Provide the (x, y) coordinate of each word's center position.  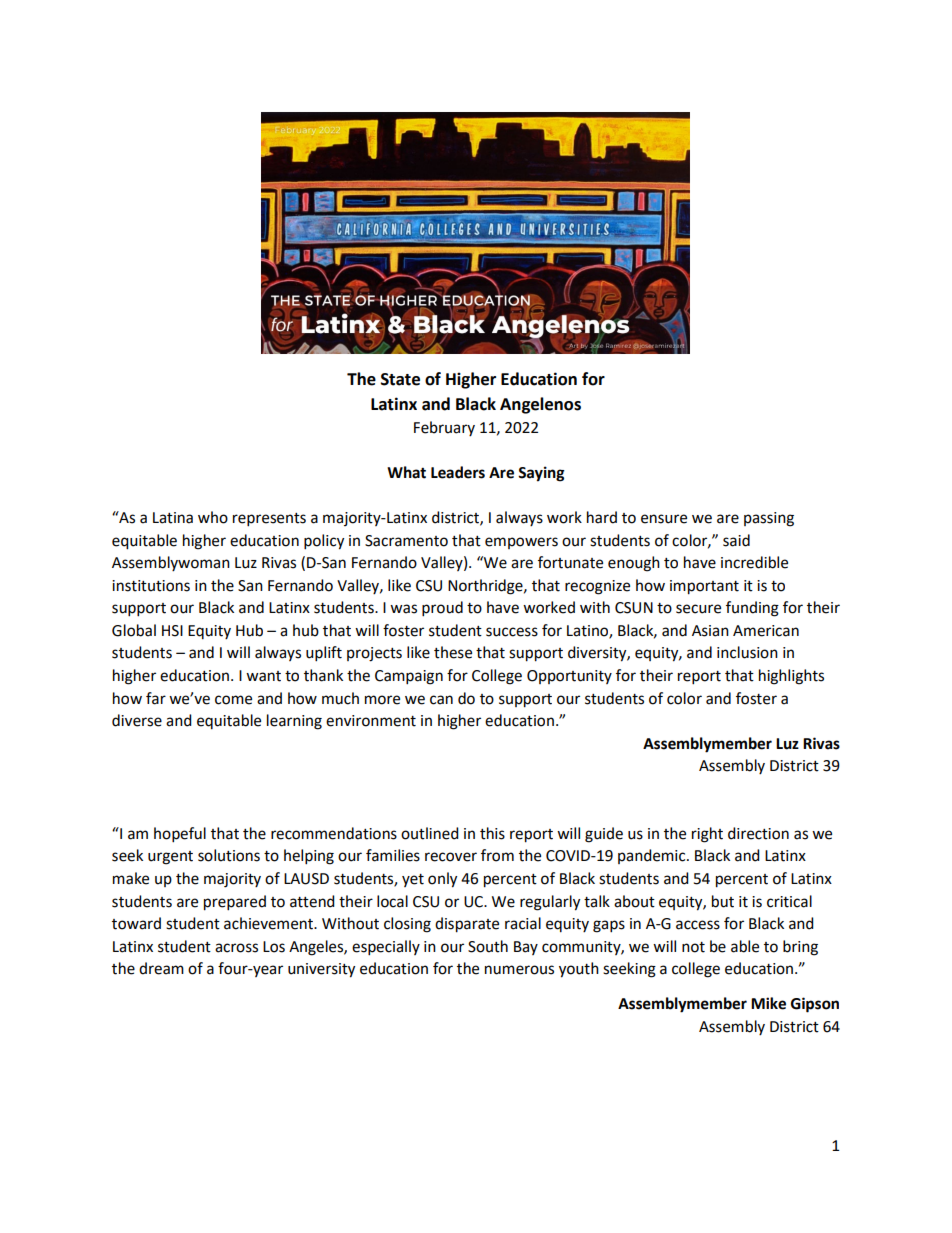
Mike (768, 1003)
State (400, 379)
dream (161, 968)
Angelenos (540, 405)
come (233, 700)
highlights (791, 677)
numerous (519, 970)
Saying (541, 474)
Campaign (409, 677)
